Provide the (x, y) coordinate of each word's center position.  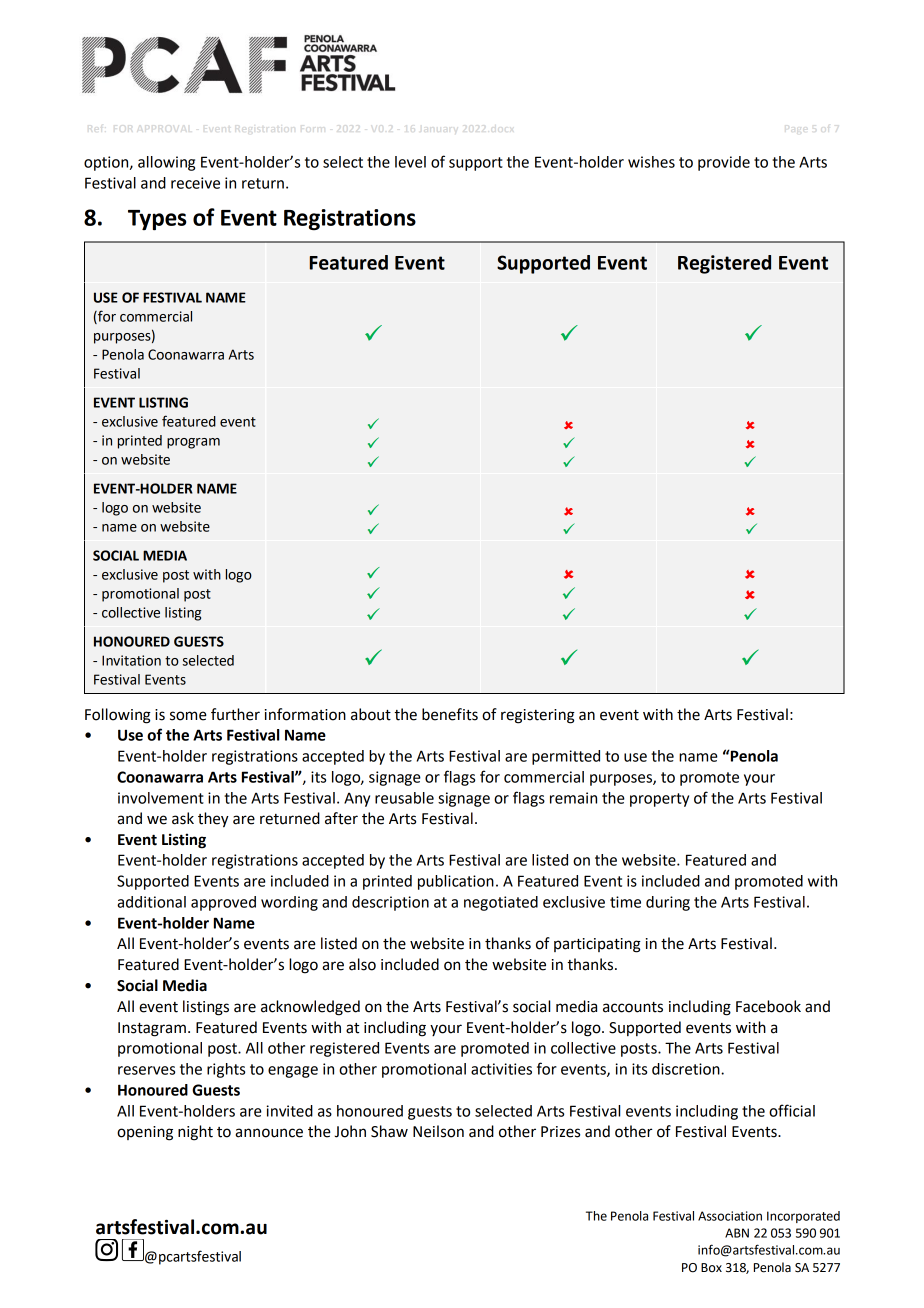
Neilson (438, 1131)
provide (724, 163)
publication (456, 882)
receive (195, 183)
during (668, 903)
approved (223, 903)
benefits (450, 714)
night (195, 1133)
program (193, 443)
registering (538, 716)
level (410, 162)
